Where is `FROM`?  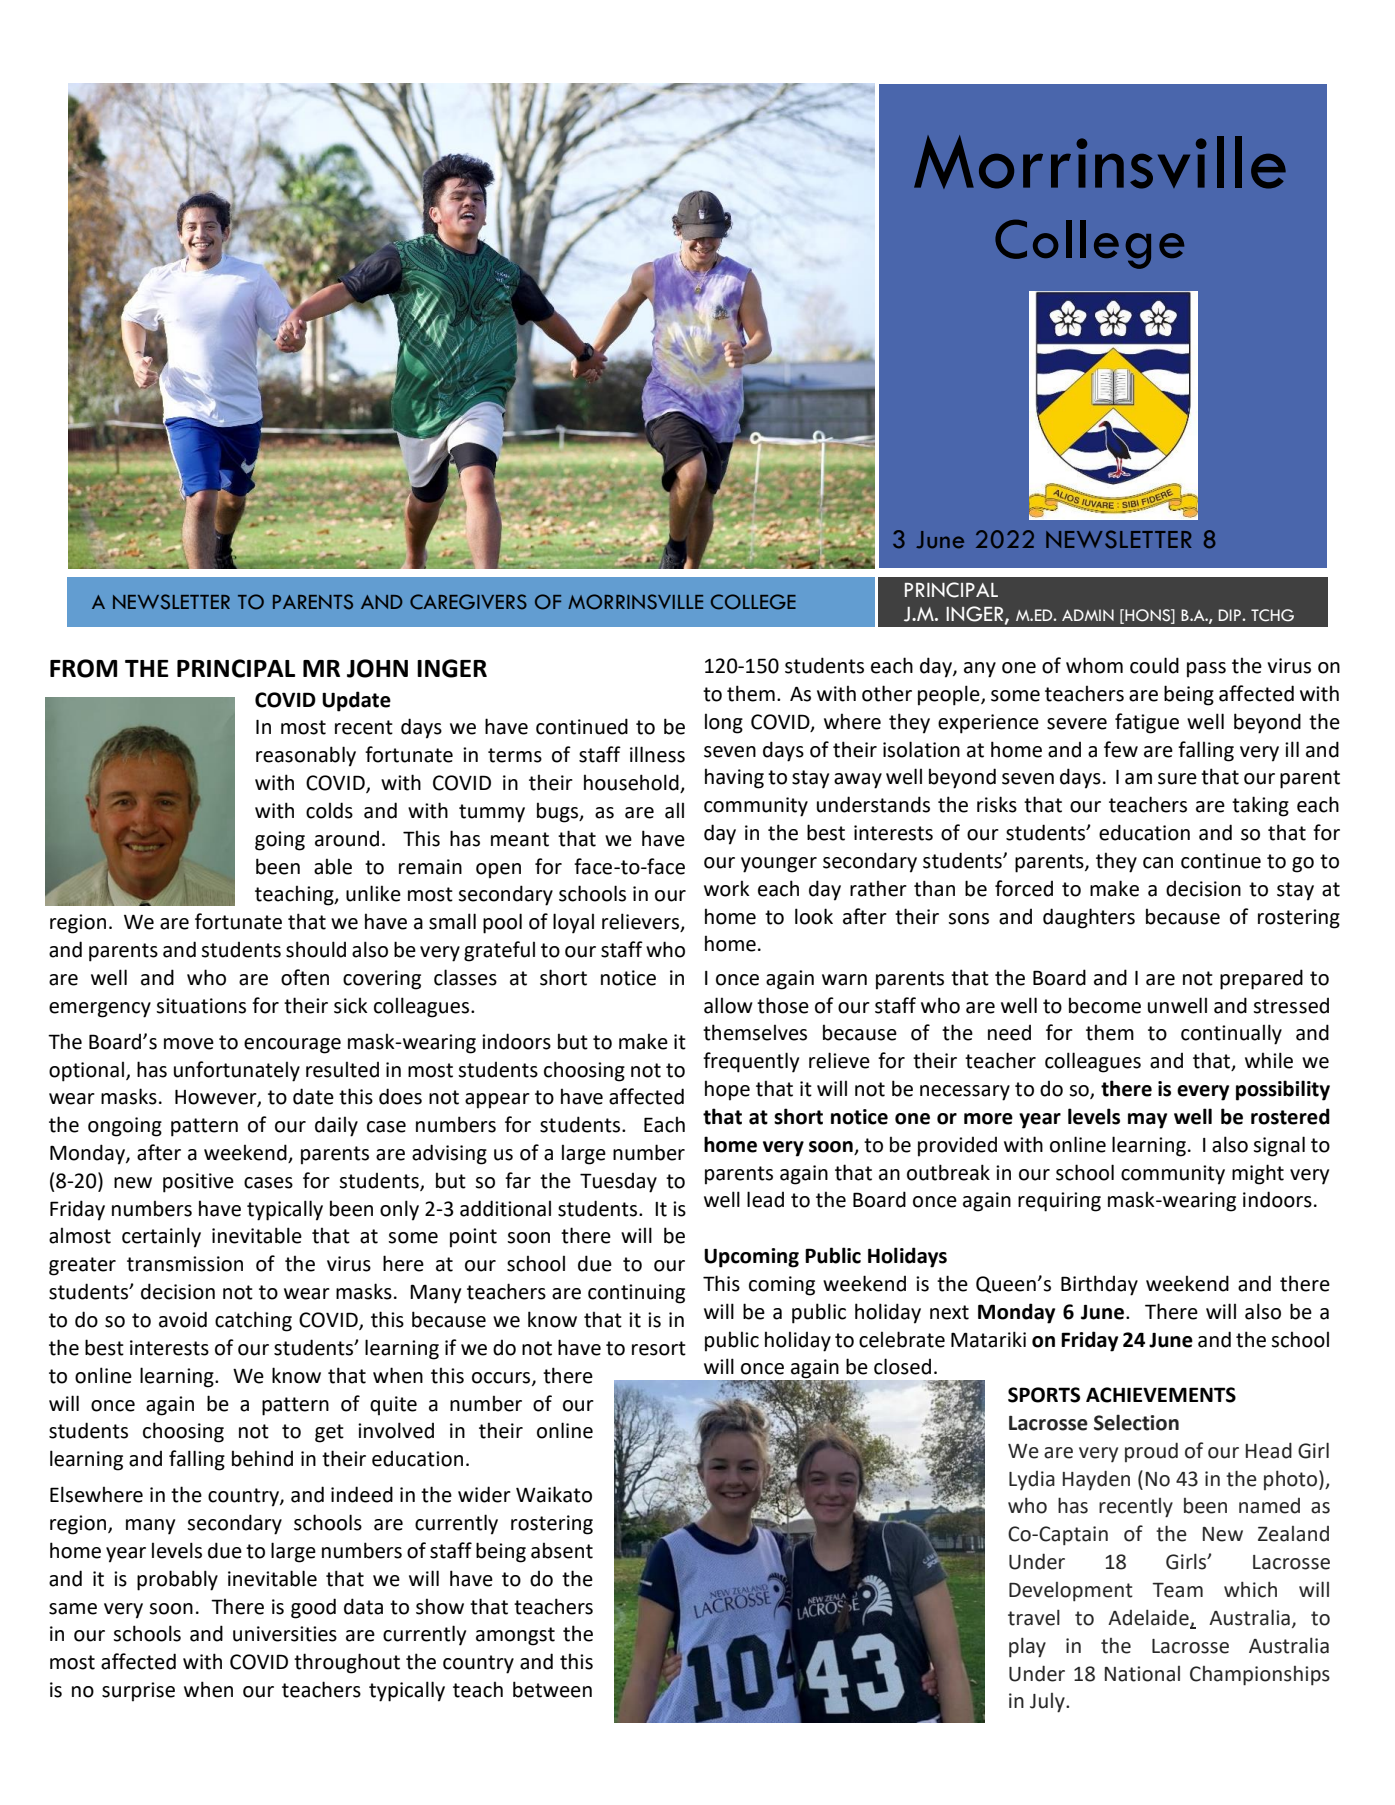
FROM is located at coordinates (83, 668).
